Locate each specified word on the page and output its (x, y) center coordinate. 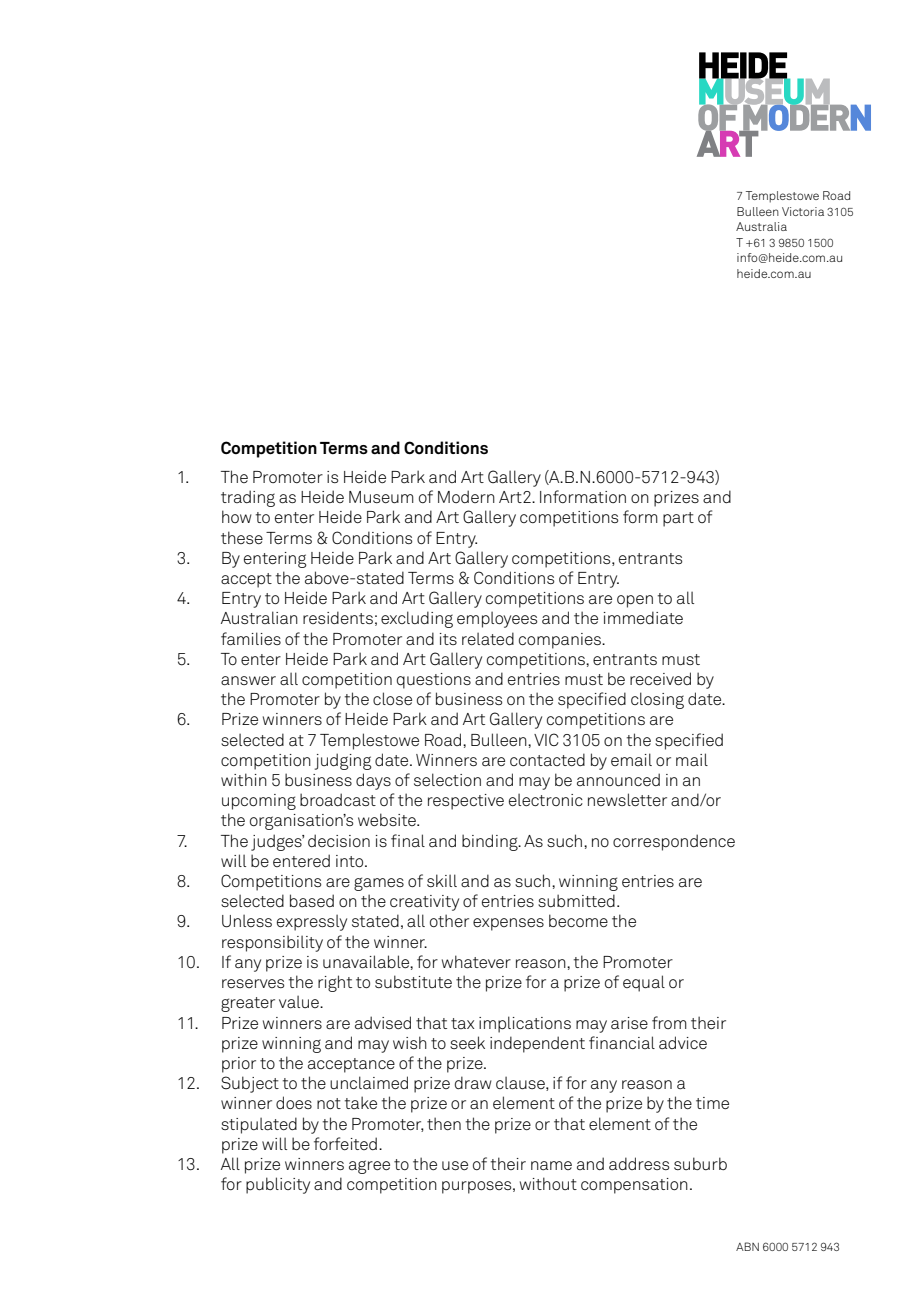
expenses (508, 924)
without (548, 1184)
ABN (747, 1246)
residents (338, 618)
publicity (278, 1185)
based (312, 901)
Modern (466, 496)
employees (497, 619)
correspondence (674, 842)
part (678, 519)
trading (248, 498)
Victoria (803, 211)
